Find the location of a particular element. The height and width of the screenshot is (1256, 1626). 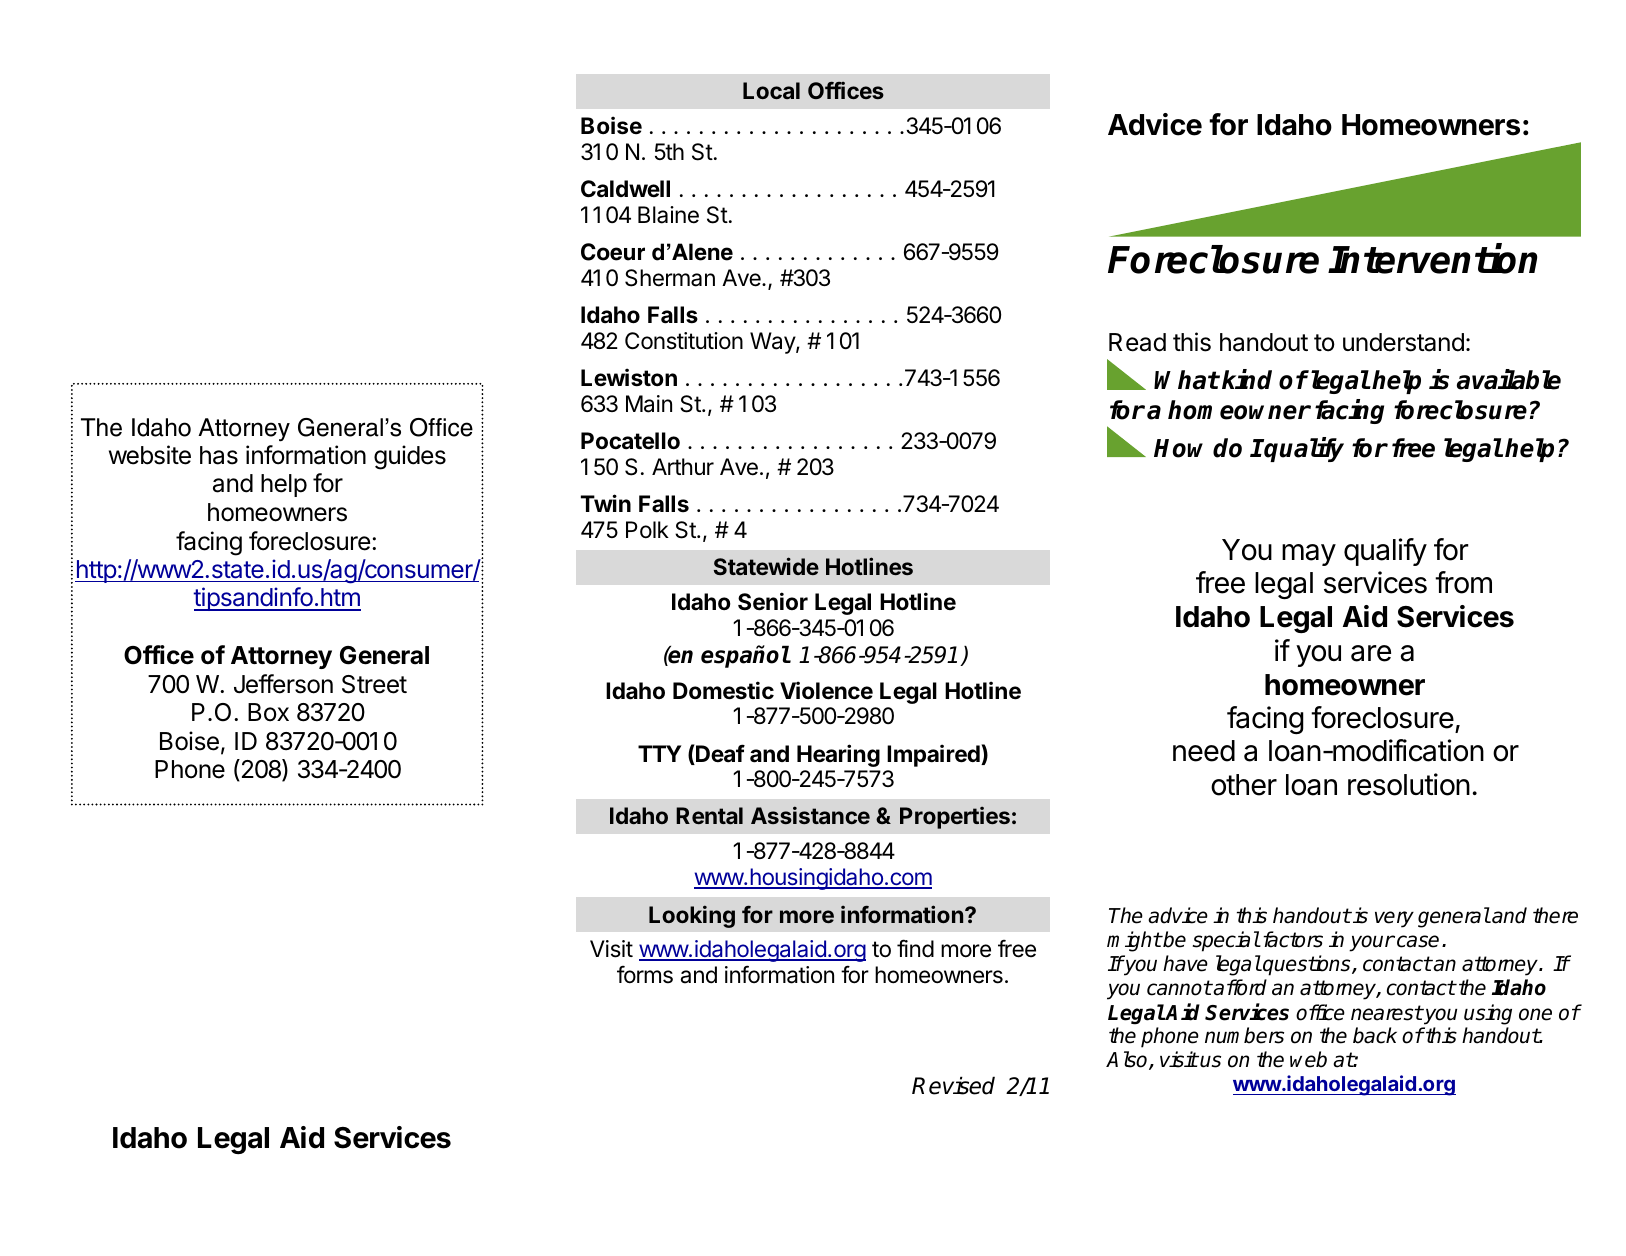

Hearing is located at coordinates (838, 755).
